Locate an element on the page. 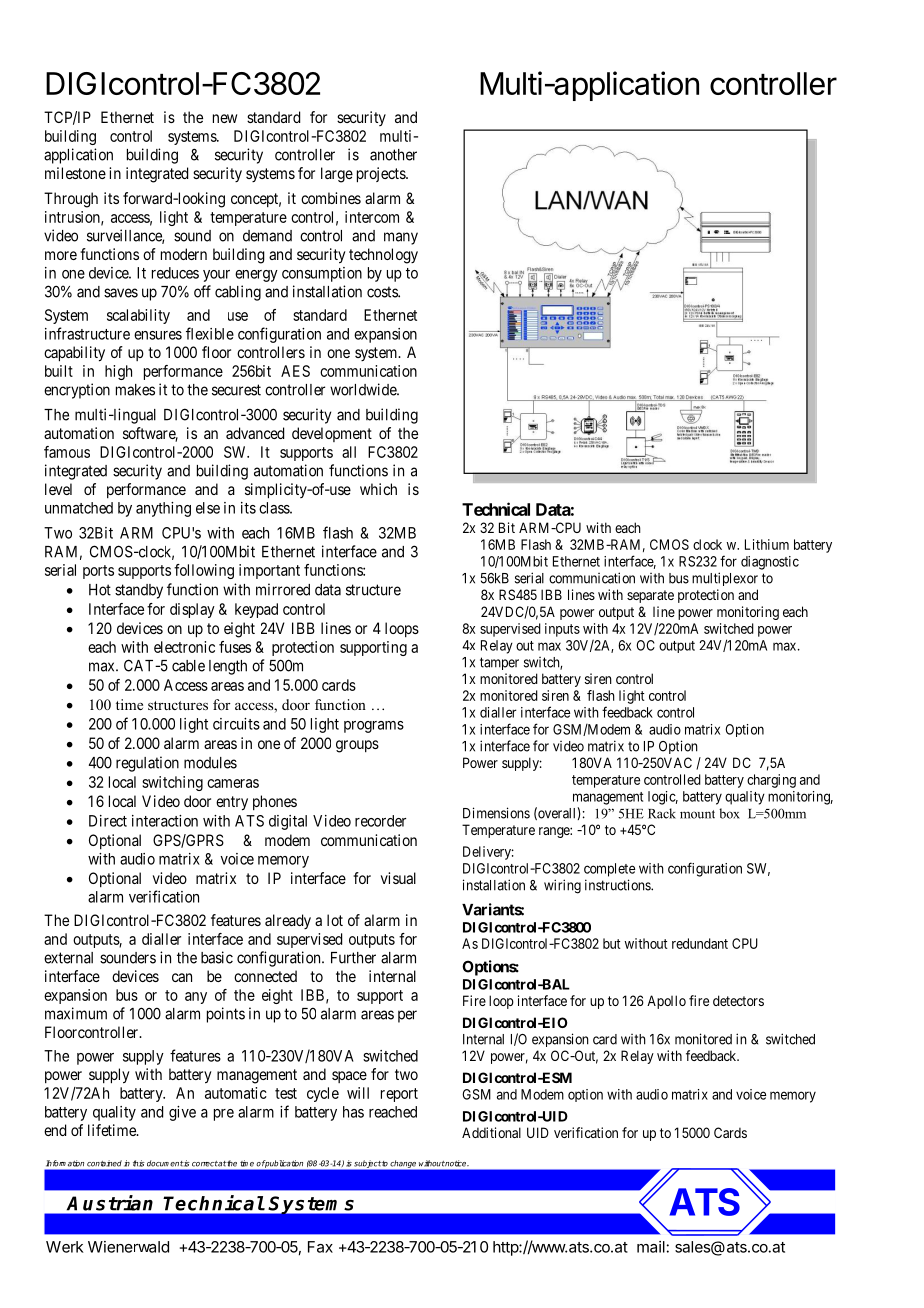  many is located at coordinates (401, 238).
